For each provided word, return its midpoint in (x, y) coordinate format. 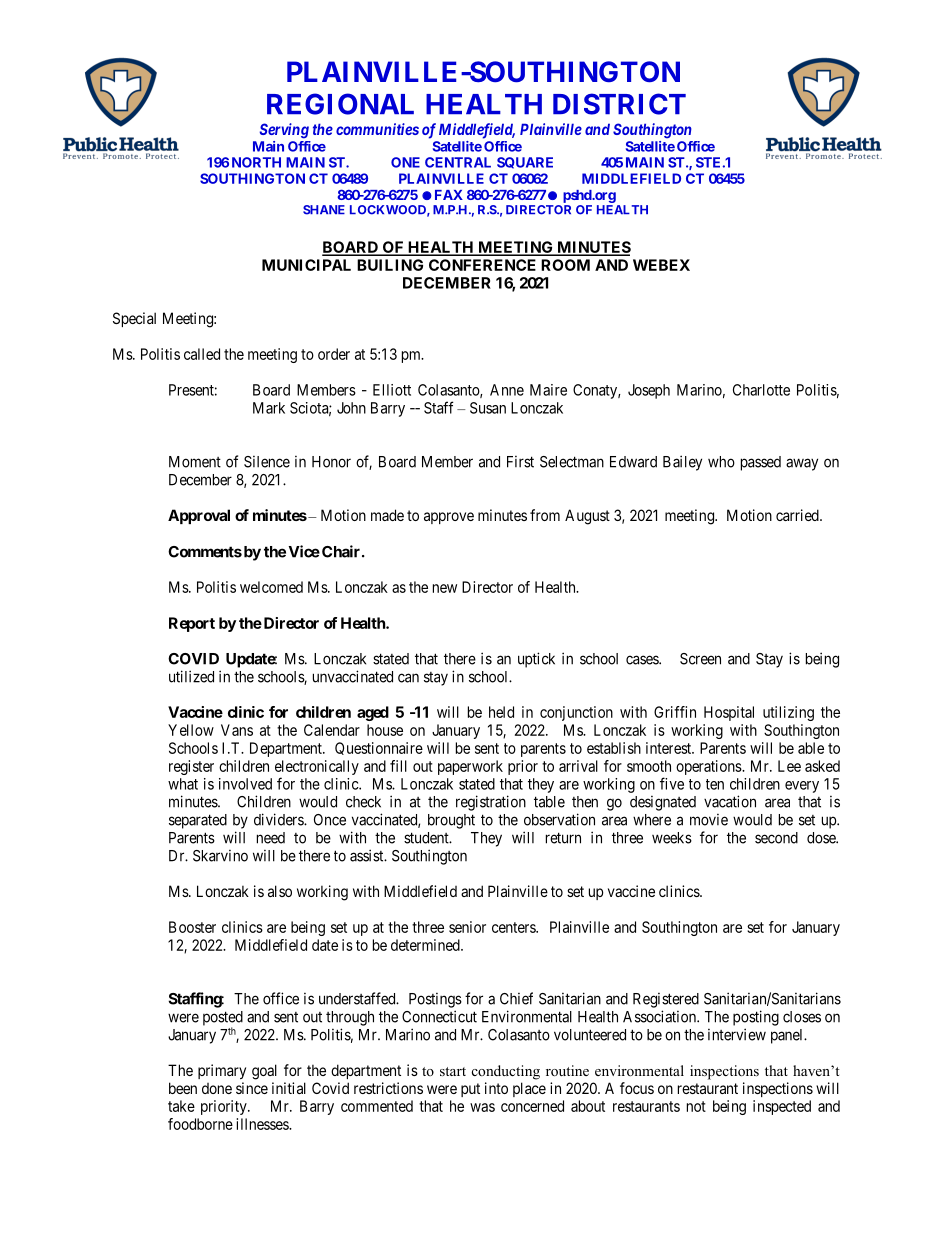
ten (715, 784)
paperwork (470, 767)
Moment (195, 462)
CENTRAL (458, 162)
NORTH (256, 162)
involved (245, 784)
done (217, 1088)
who (721, 462)
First (520, 462)
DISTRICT (619, 104)
